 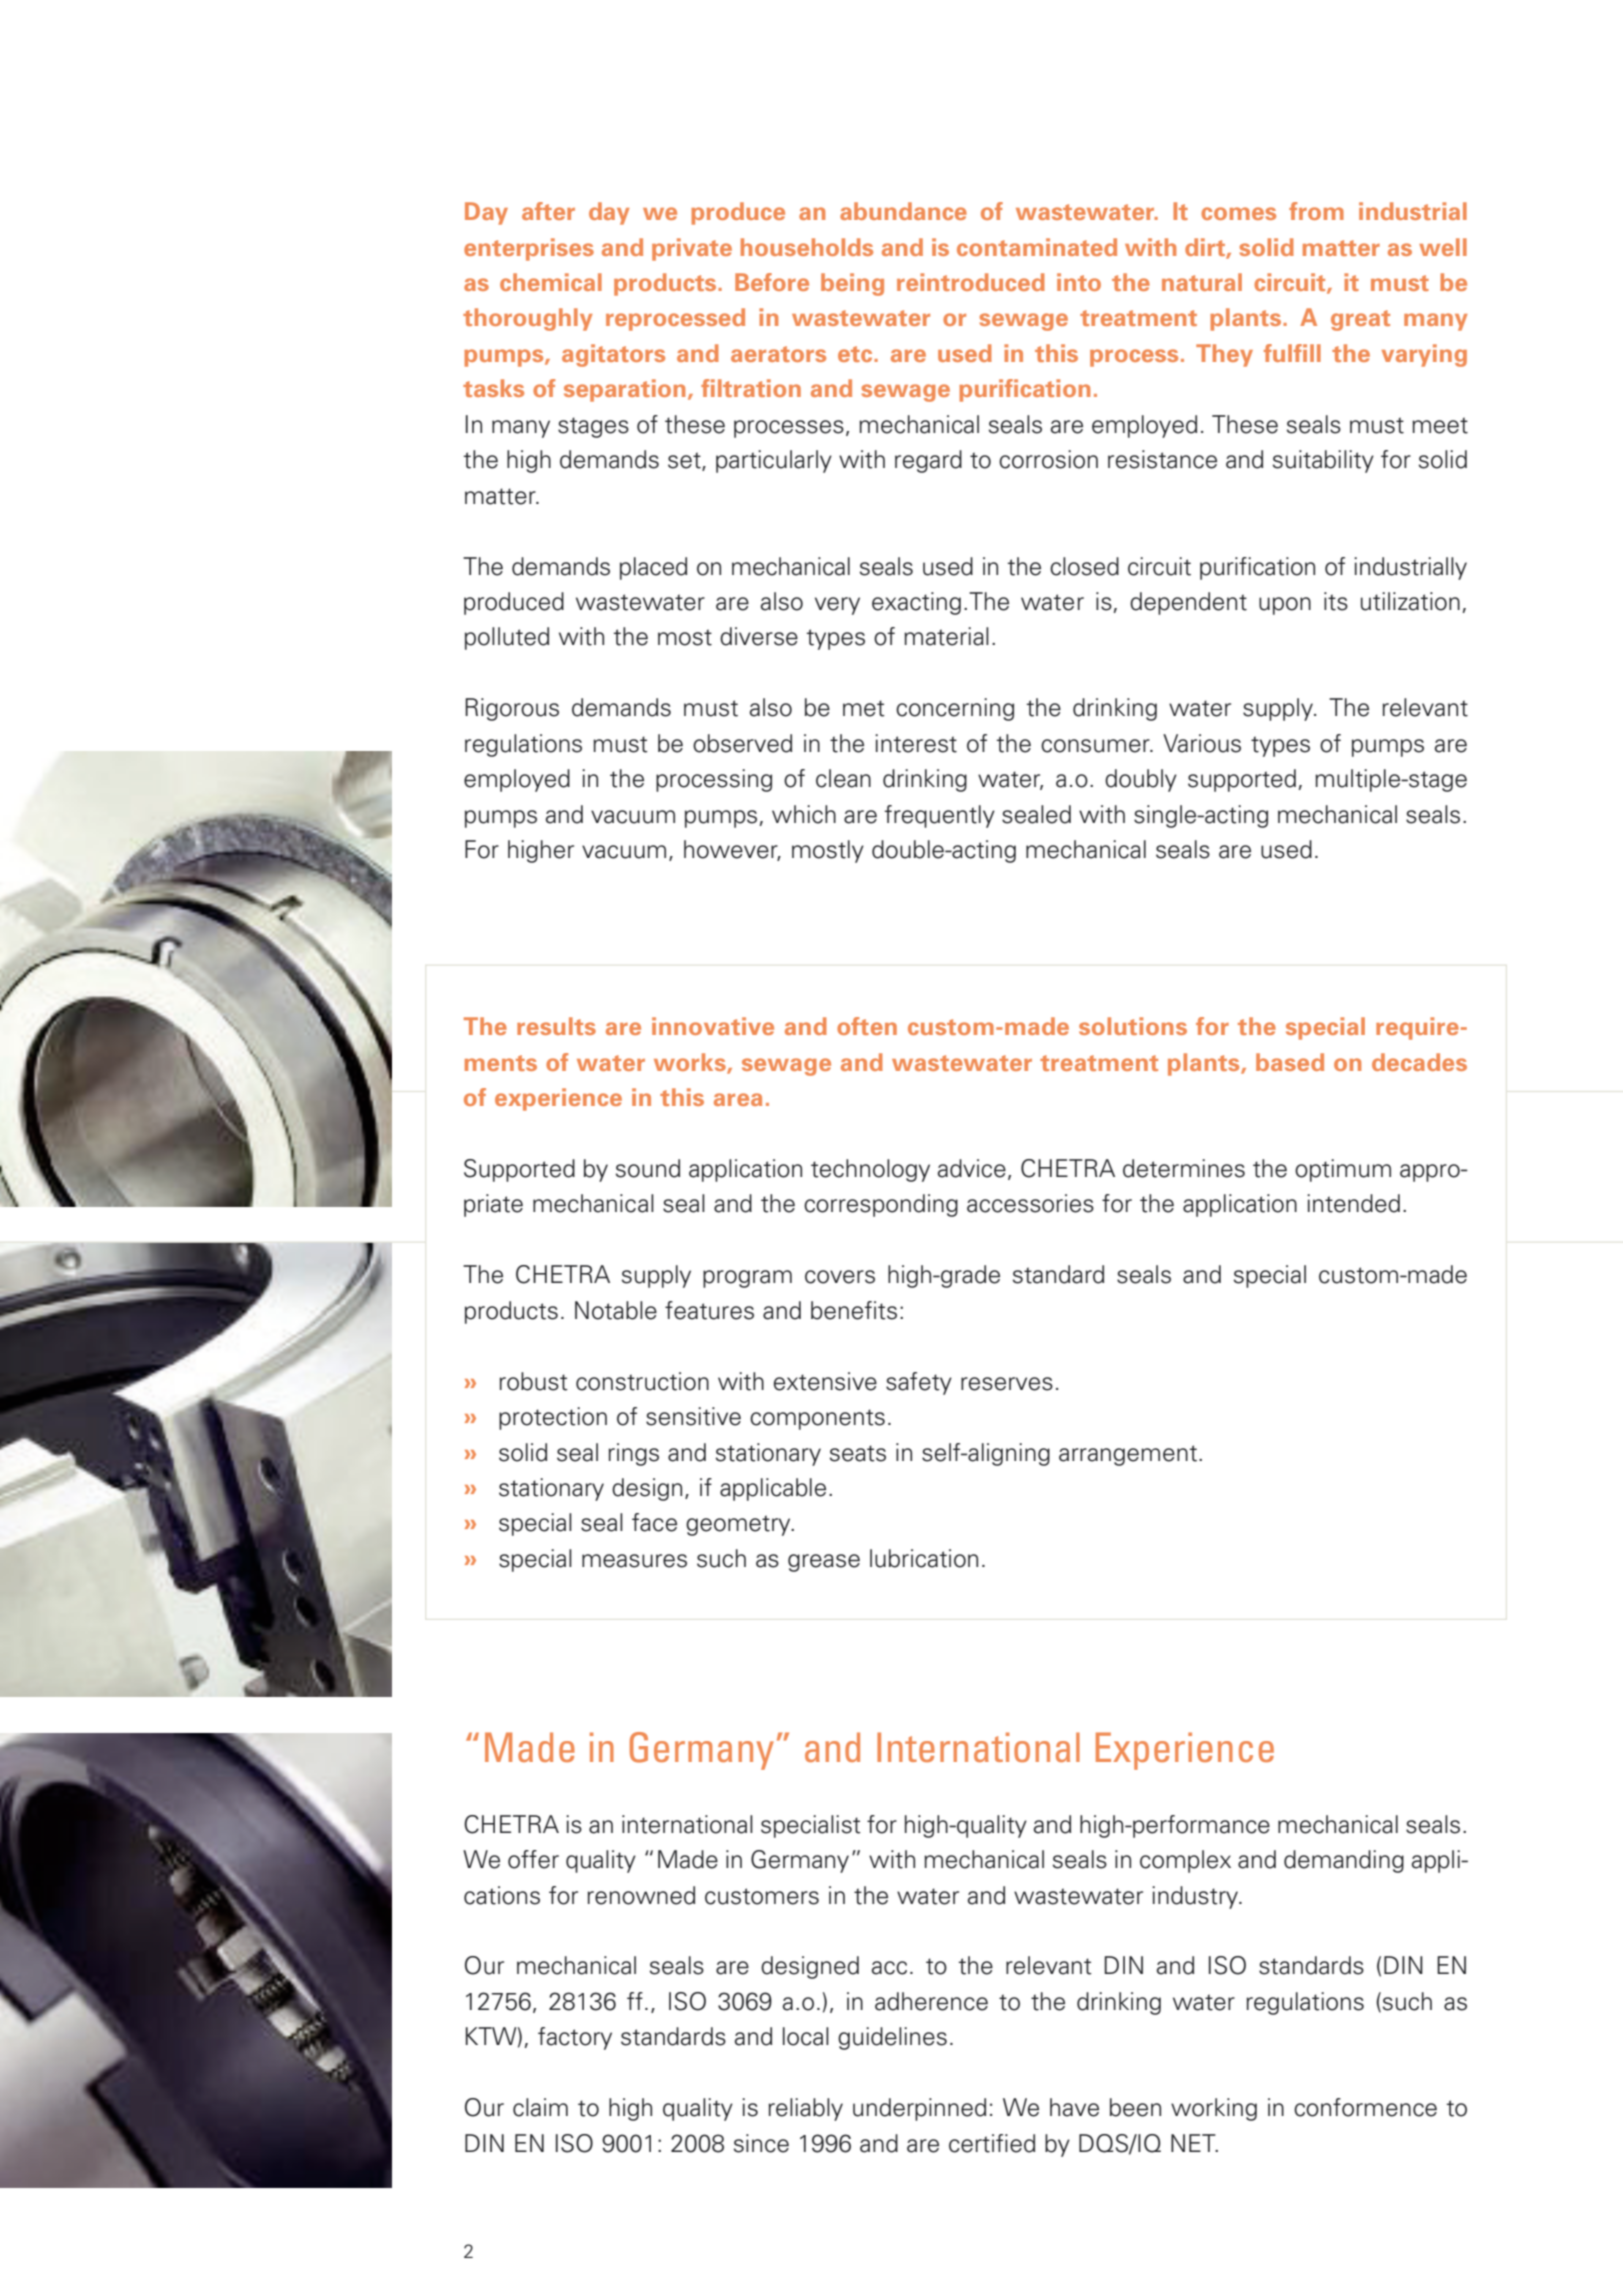 I want to click on underpinned, so click(x=919, y=2109).
